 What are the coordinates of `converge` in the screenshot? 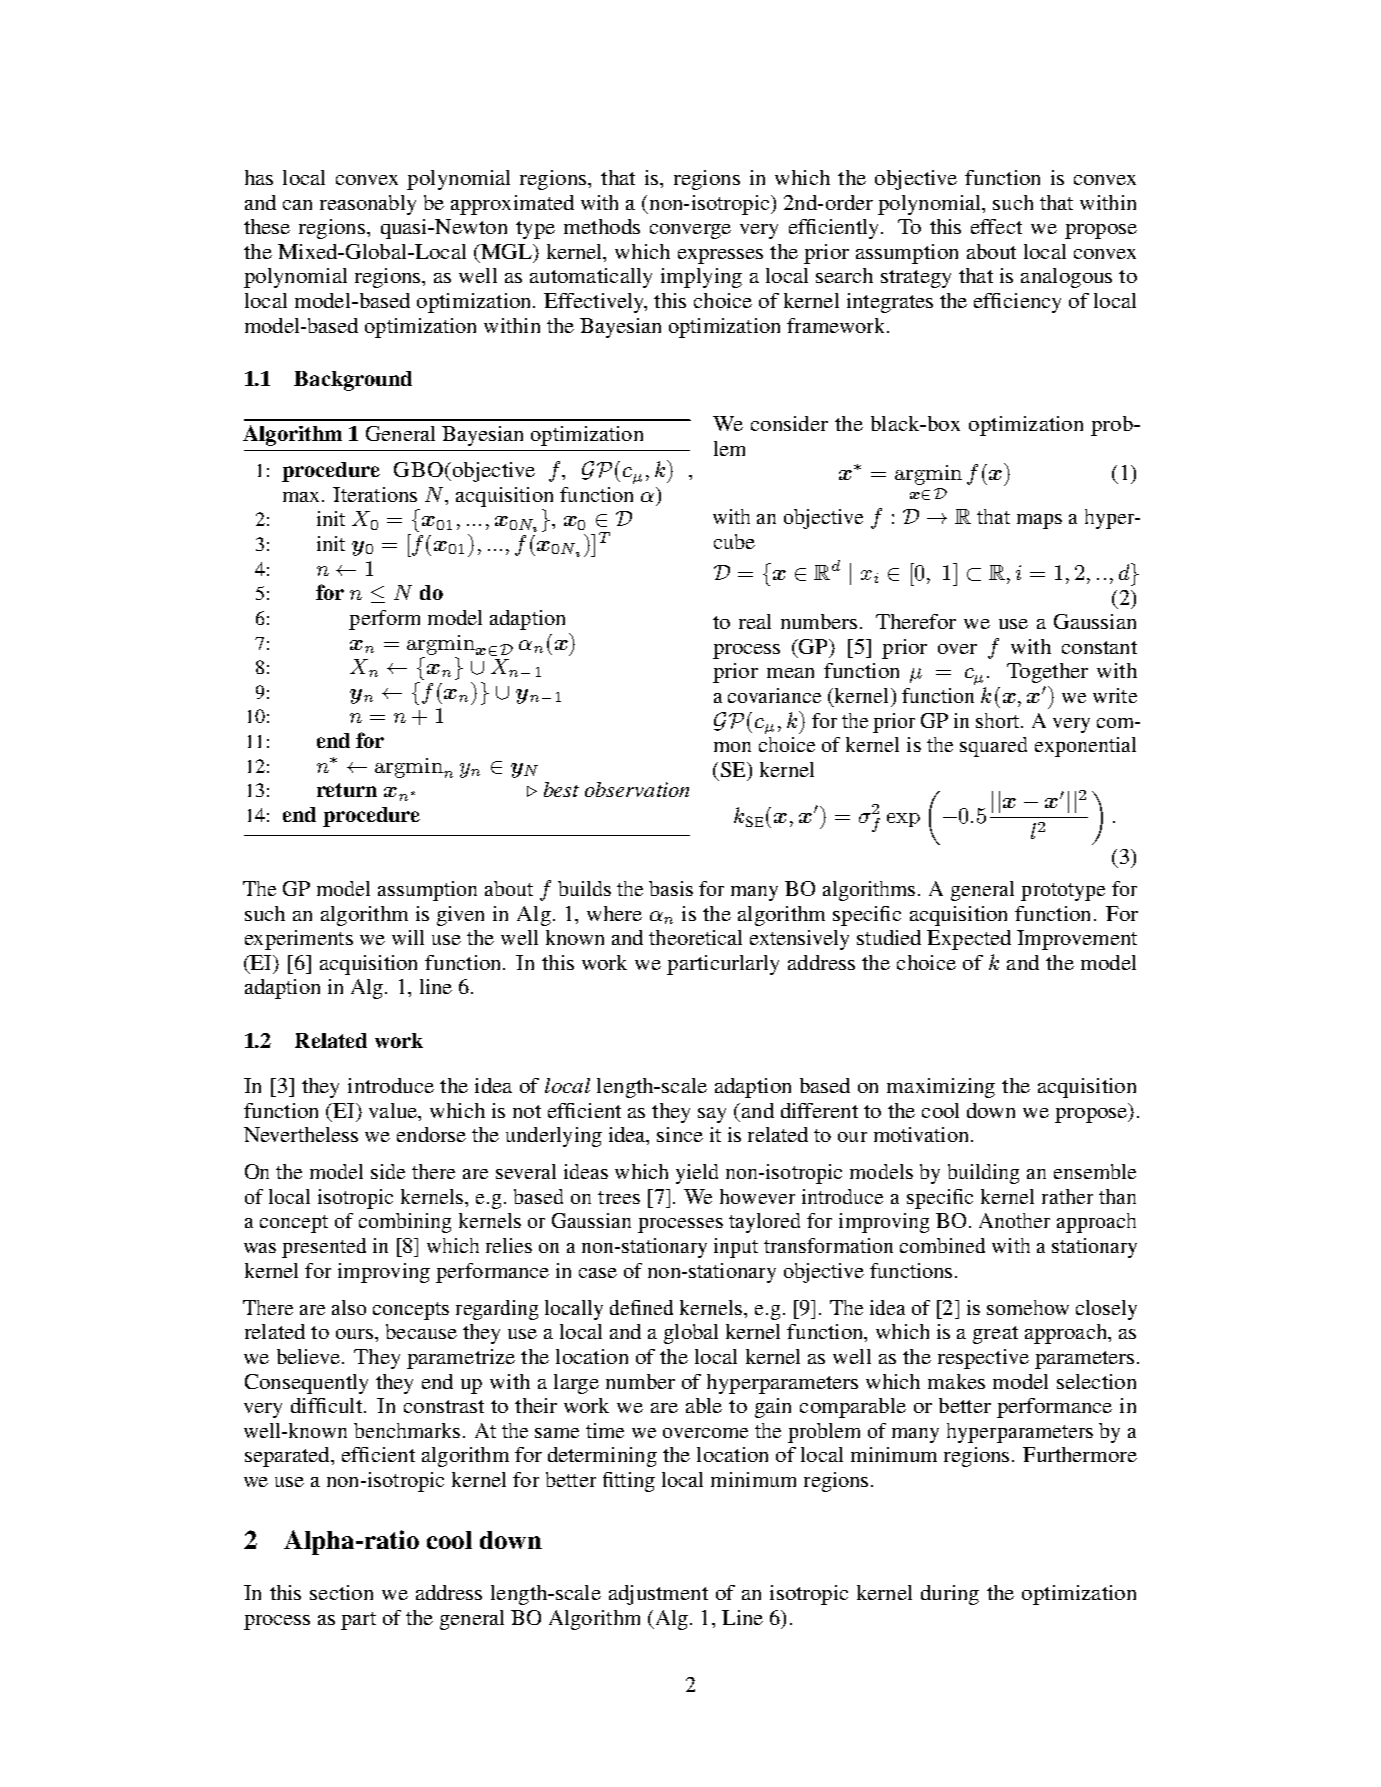 It's located at (690, 231).
